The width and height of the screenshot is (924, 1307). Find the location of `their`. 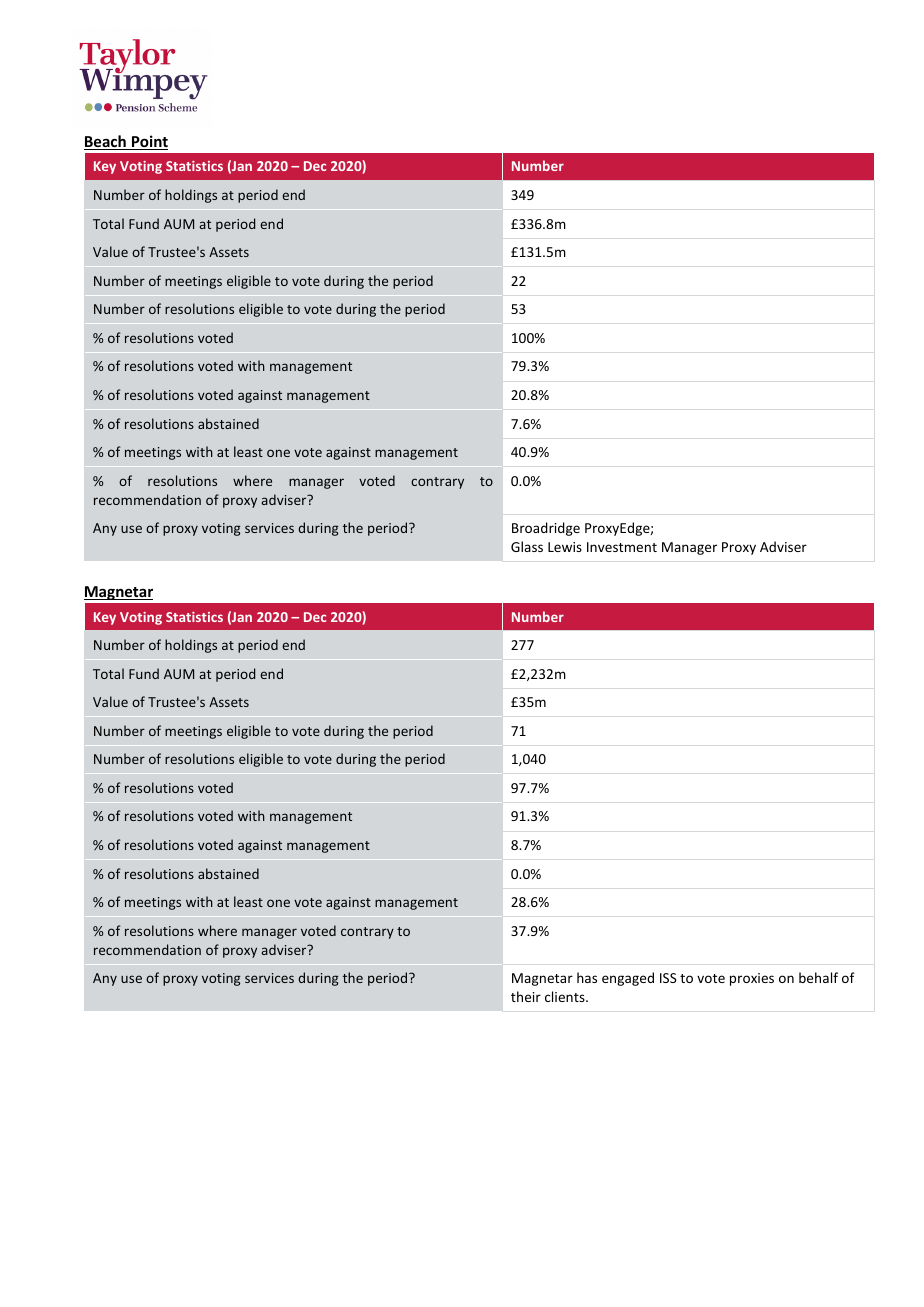

their is located at coordinates (526, 996).
